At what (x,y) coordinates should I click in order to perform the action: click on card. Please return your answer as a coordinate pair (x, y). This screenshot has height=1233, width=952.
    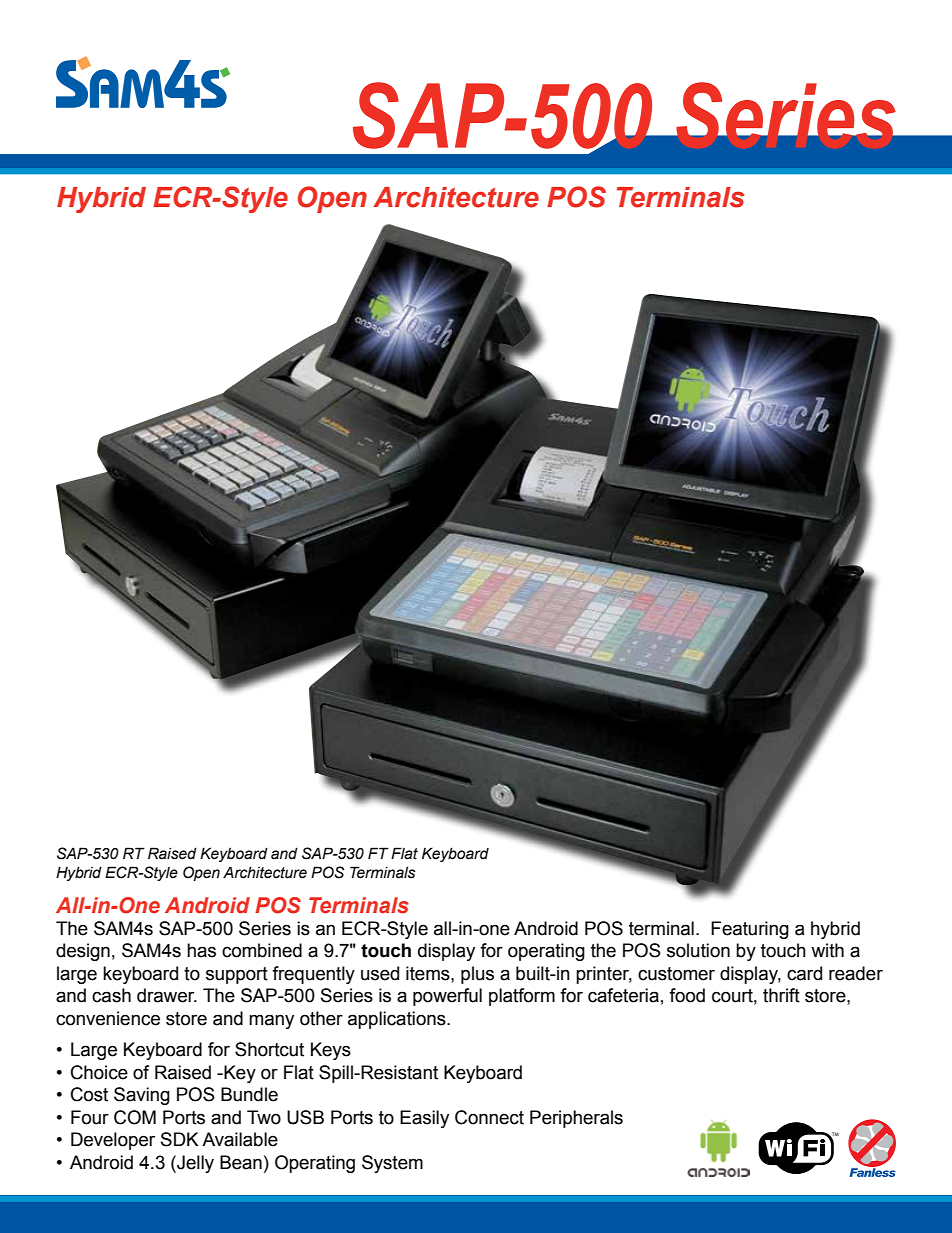
    Looking at the image, I should click on (804, 973).
